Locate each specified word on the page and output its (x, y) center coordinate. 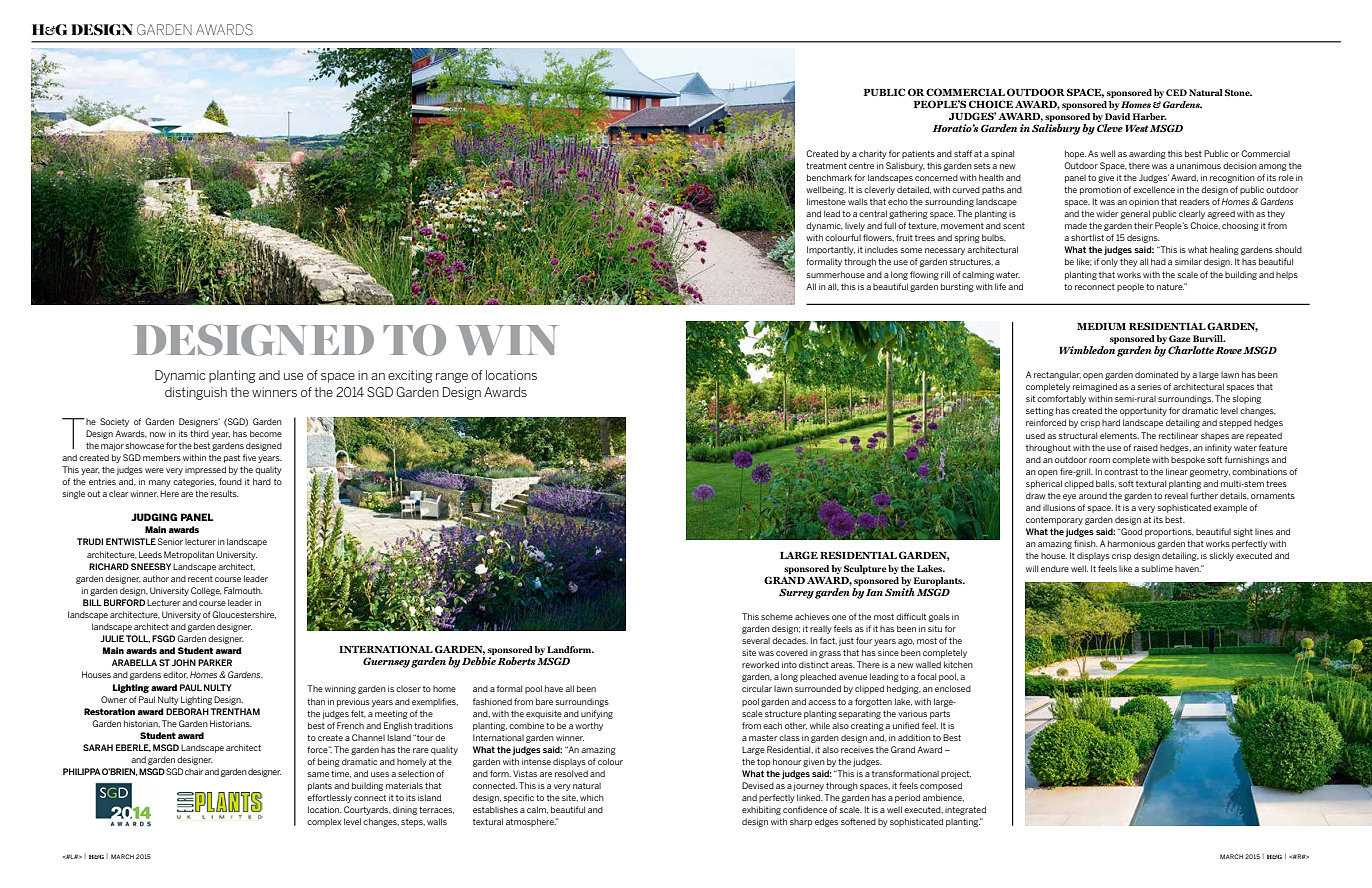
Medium (1101, 326)
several (756, 641)
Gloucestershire (244, 615)
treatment (826, 166)
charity (873, 154)
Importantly (831, 250)
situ (935, 629)
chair (194, 771)
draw (1035, 495)
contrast (1121, 472)
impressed (205, 470)
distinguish (196, 393)
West (1137, 128)
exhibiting (761, 810)
